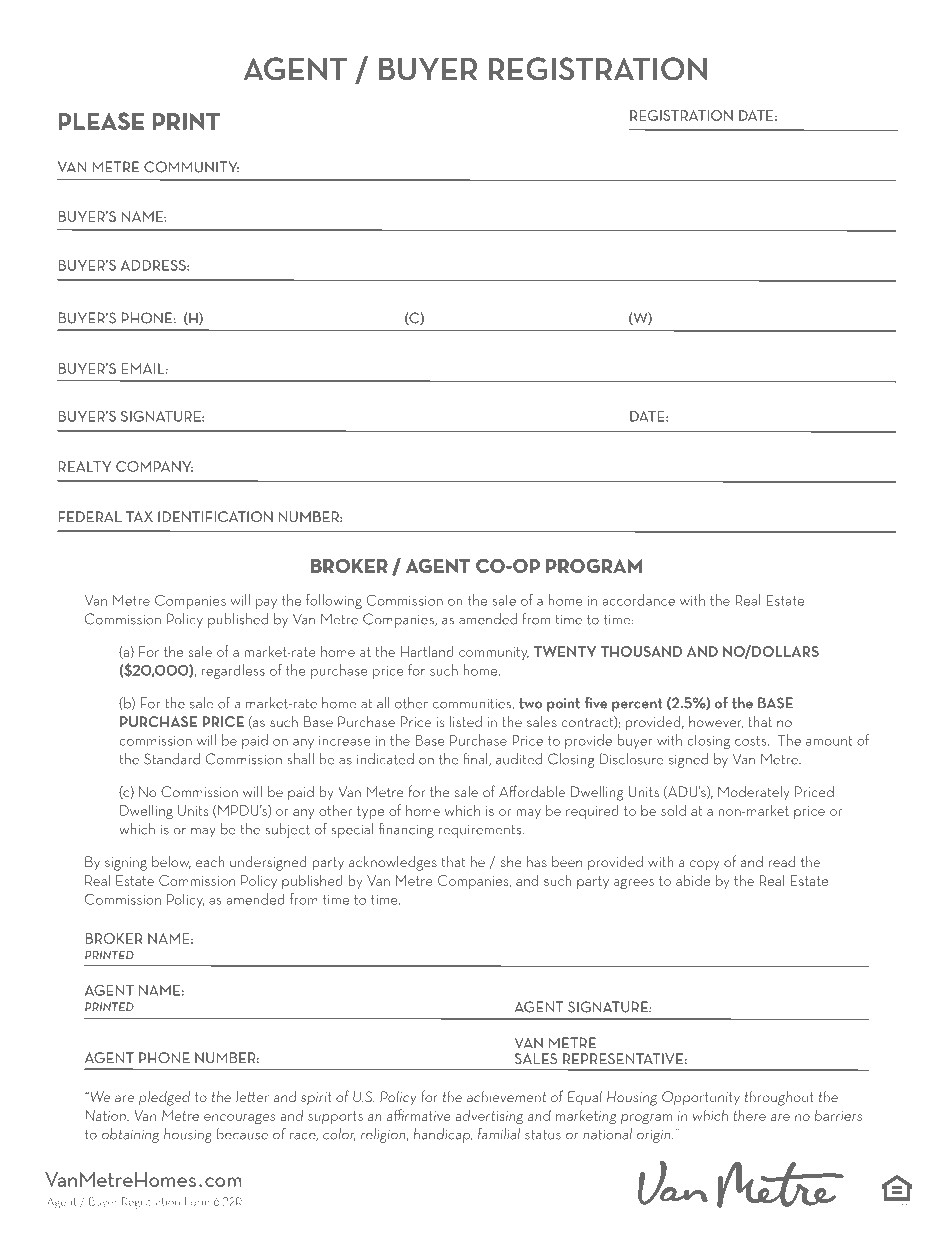  I want to click on copy, so click(704, 865).
